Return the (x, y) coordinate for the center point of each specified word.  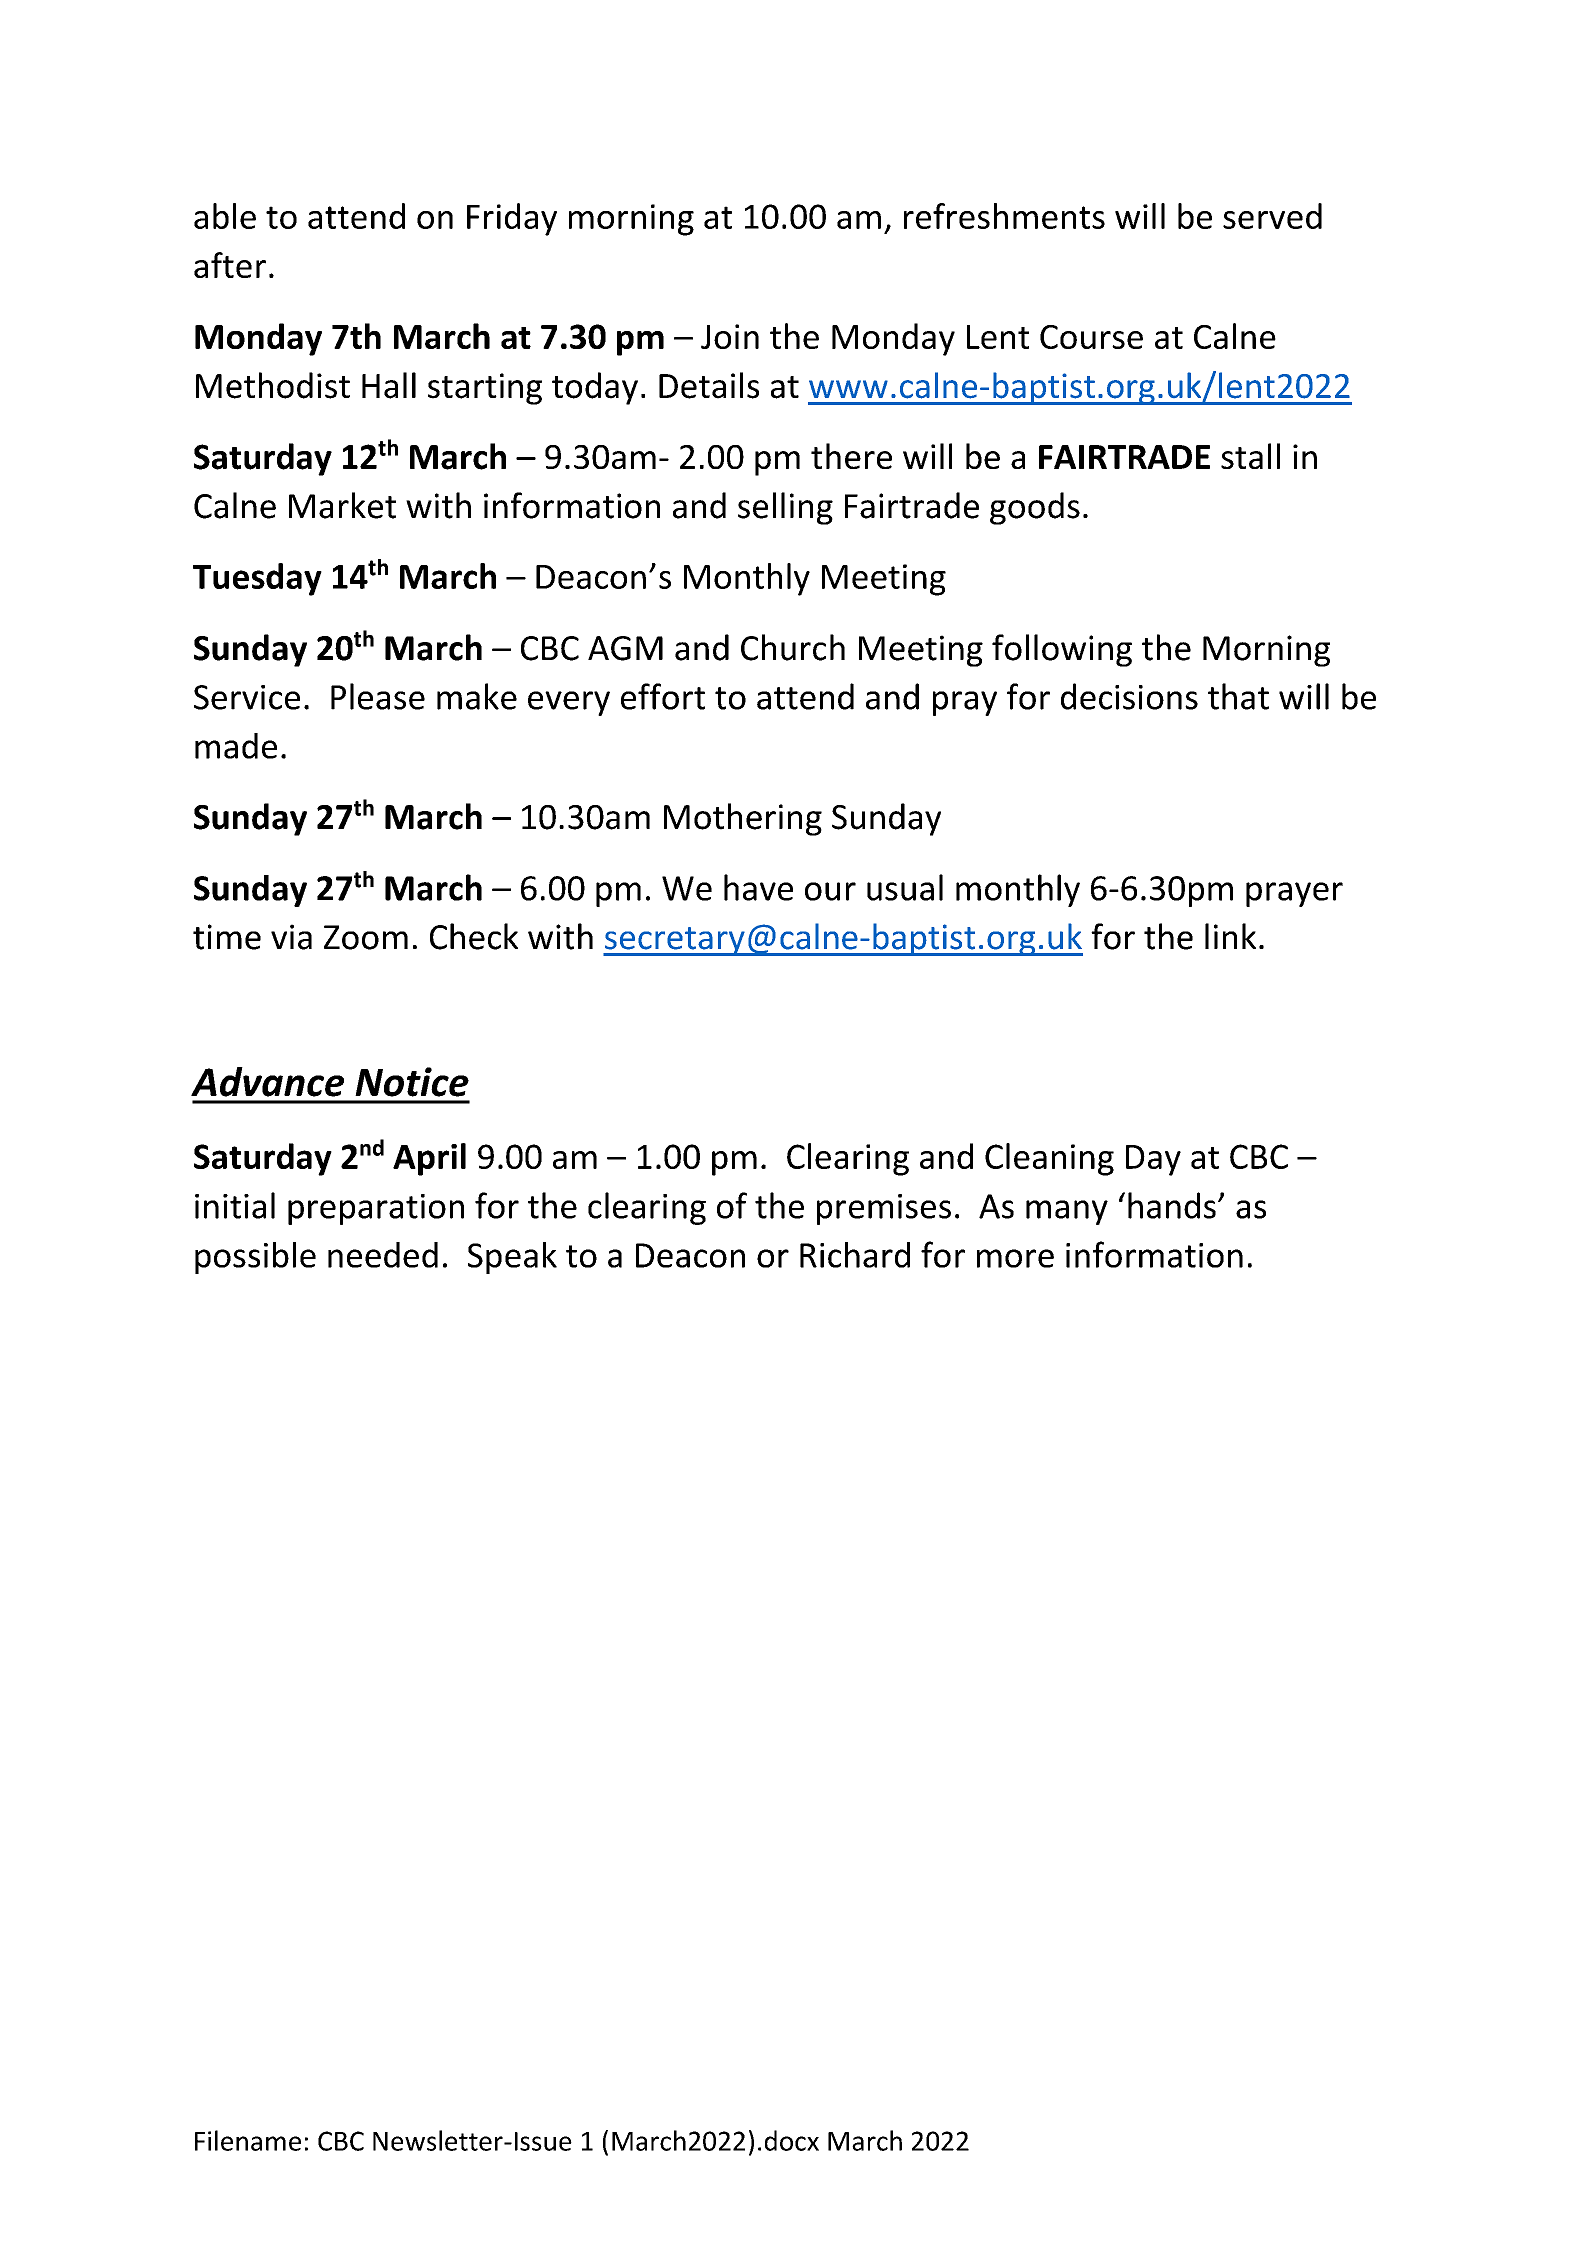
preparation (376, 1209)
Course (1091, 337)
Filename (248, 2140)
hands (1172, 1205)
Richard (855, 1255)
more (1015, 1258)
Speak (512, 1258)
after (230, 265)
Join (730, 336)
